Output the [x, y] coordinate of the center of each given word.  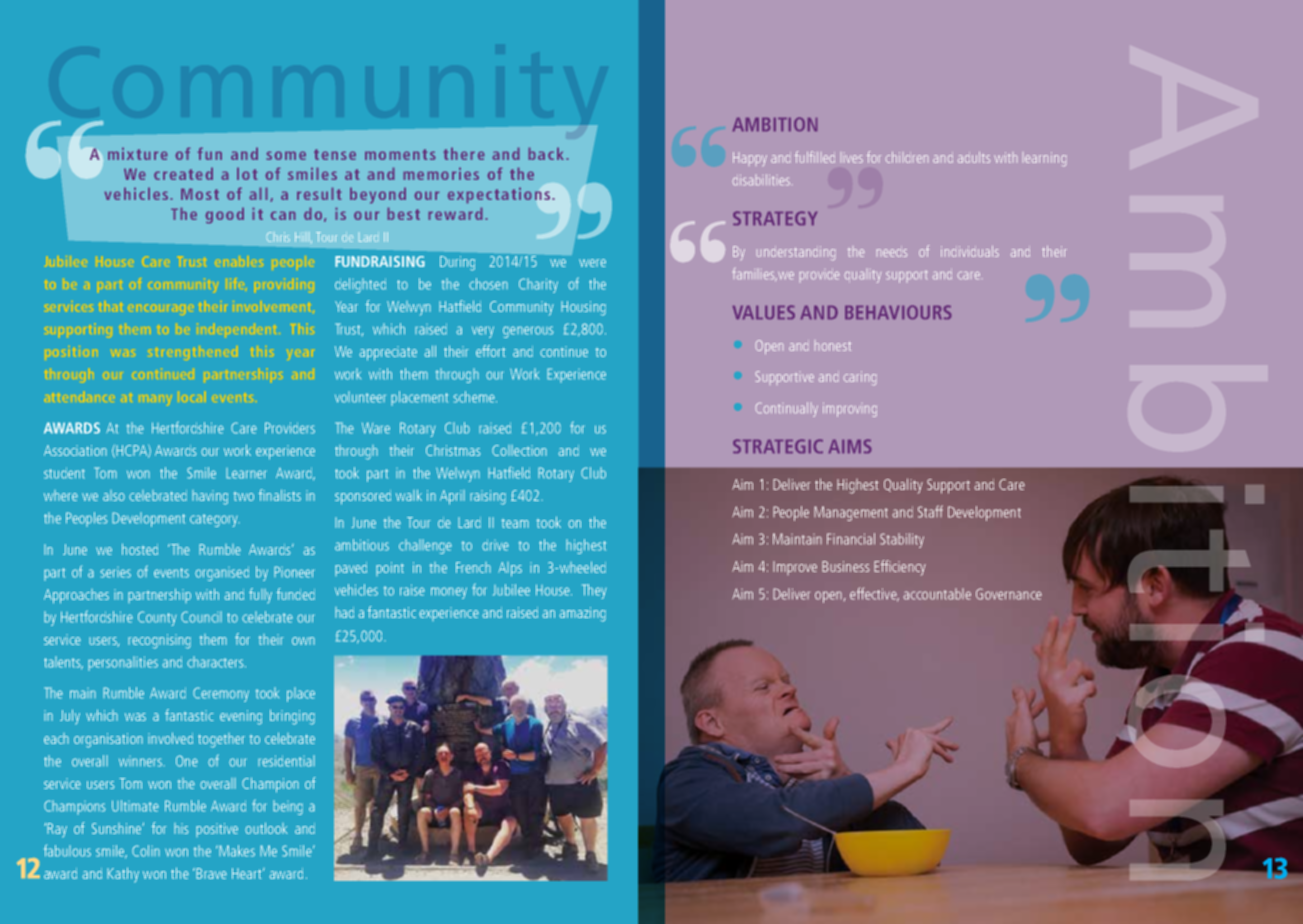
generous [528, 332]
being [288, 807]
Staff [930, 511]
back [546, 154]
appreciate [388, 353]
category [215, 520]
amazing [582, 614]
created [183, 174]
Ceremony [221, 694]
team [515, 523]
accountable [937, 594]
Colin [146, 851]
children [907, 157]
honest [833, 346]
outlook [266, 828]
